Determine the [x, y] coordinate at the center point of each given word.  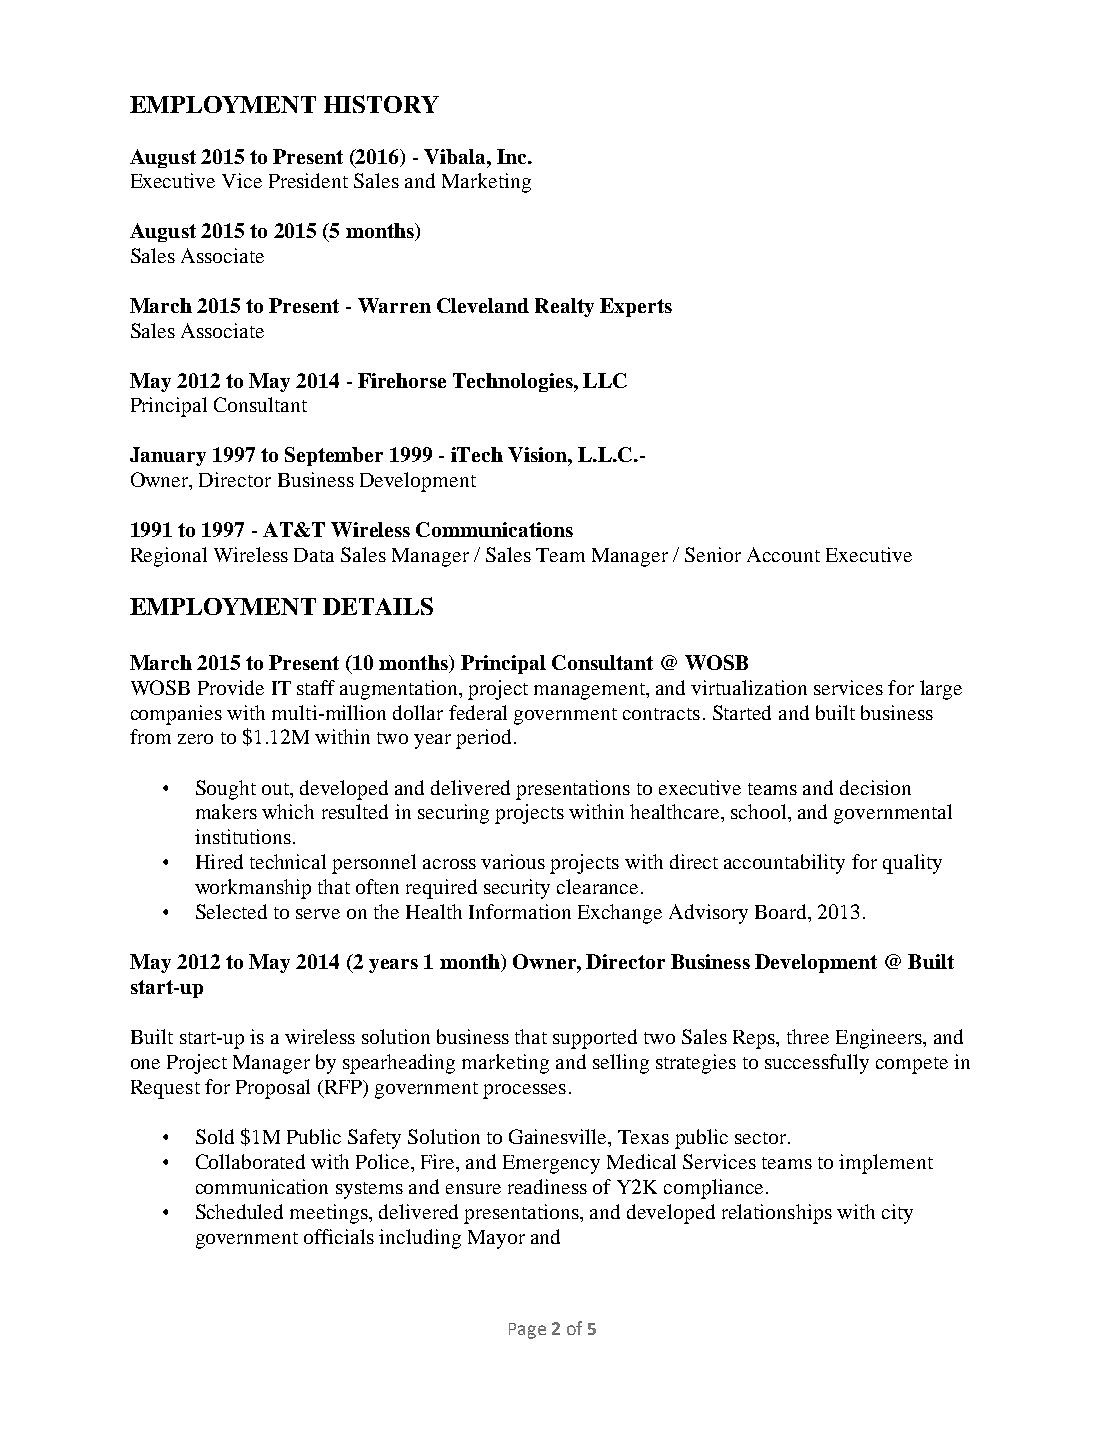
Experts [636, 307]
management [590, 691]
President [308, 180]
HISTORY [381, 104]
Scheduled [239, 1211]
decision [875, 787]
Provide [231, 687]
